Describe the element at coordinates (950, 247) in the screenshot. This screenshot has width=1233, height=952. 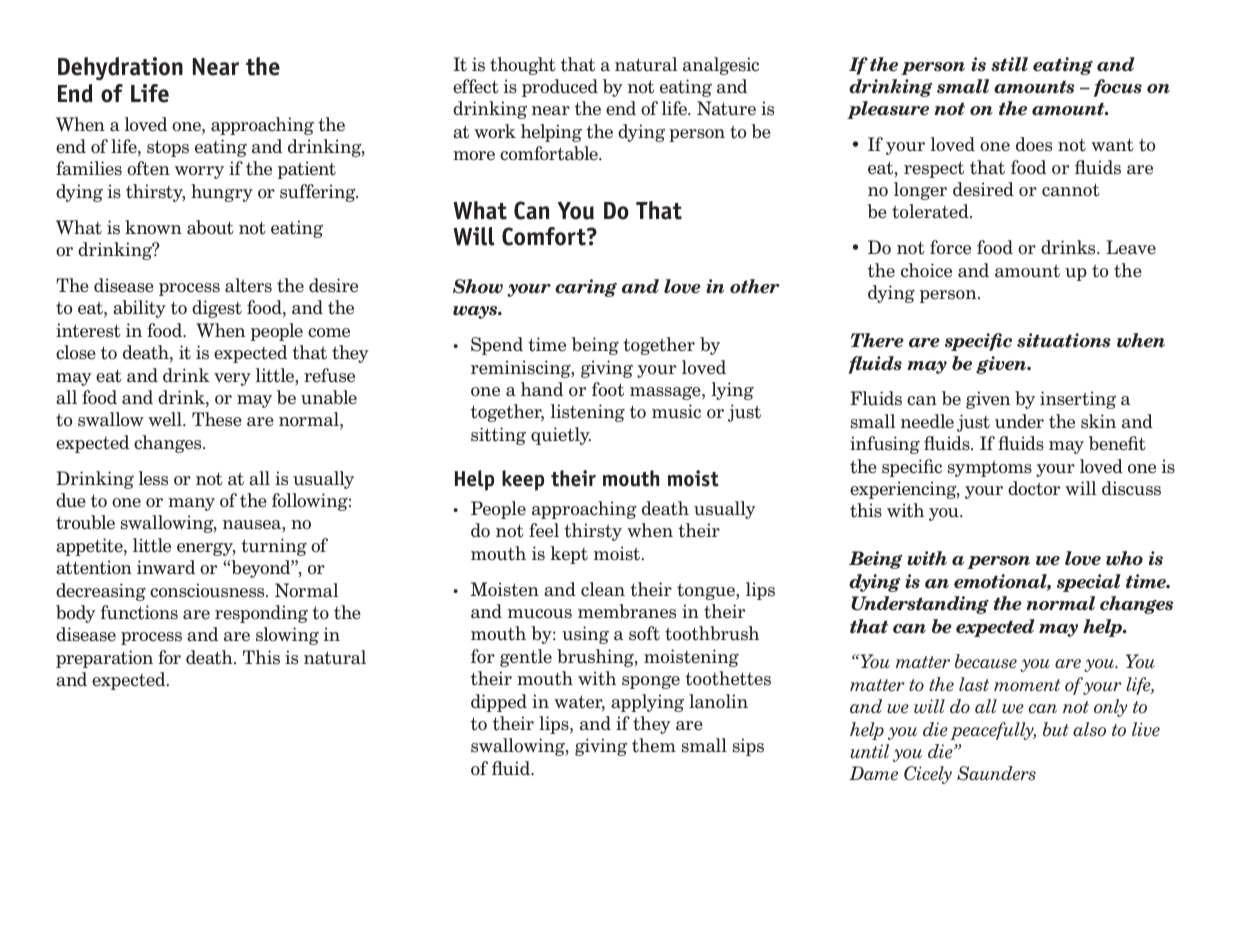
I see `force` at that location.
